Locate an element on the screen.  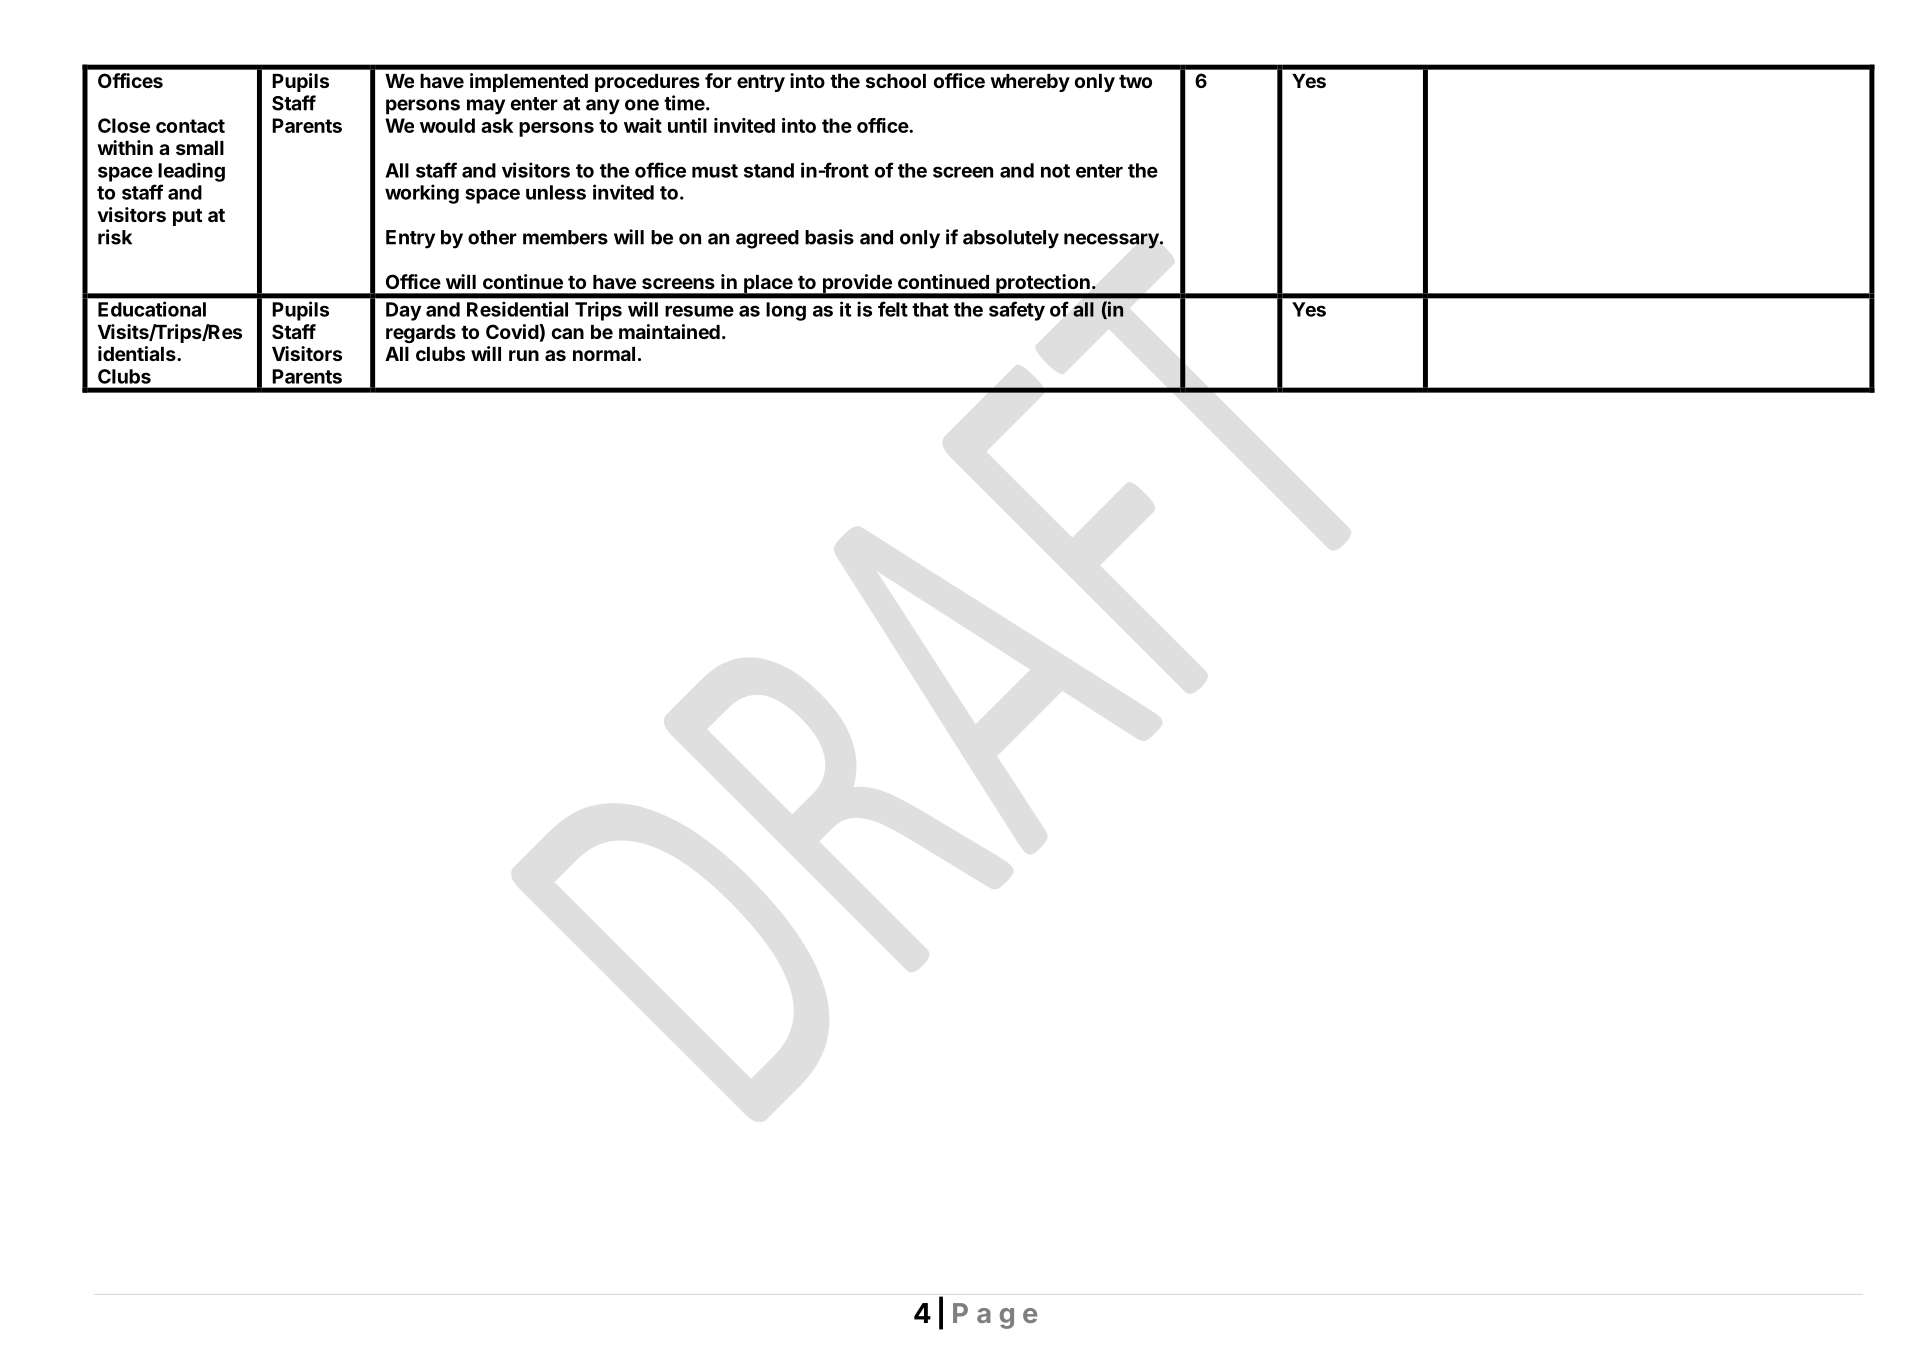
normal is located at coordinates (604, 354).
